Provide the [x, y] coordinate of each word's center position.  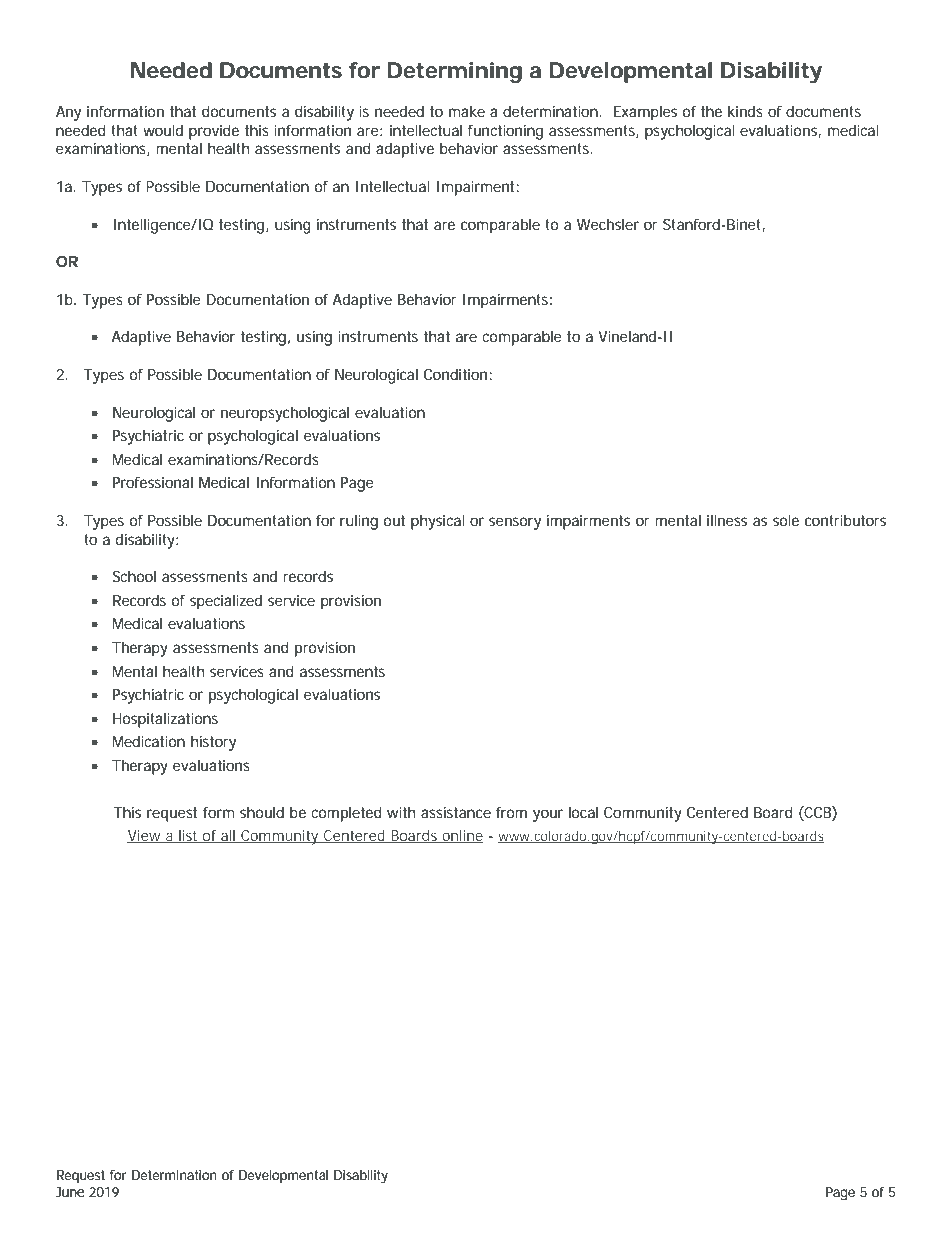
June [70, 1192]
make [467, 111]
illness [727, 520]
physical [438, 522]
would [163, 130]
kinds [745, 111]
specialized [226, 602]
